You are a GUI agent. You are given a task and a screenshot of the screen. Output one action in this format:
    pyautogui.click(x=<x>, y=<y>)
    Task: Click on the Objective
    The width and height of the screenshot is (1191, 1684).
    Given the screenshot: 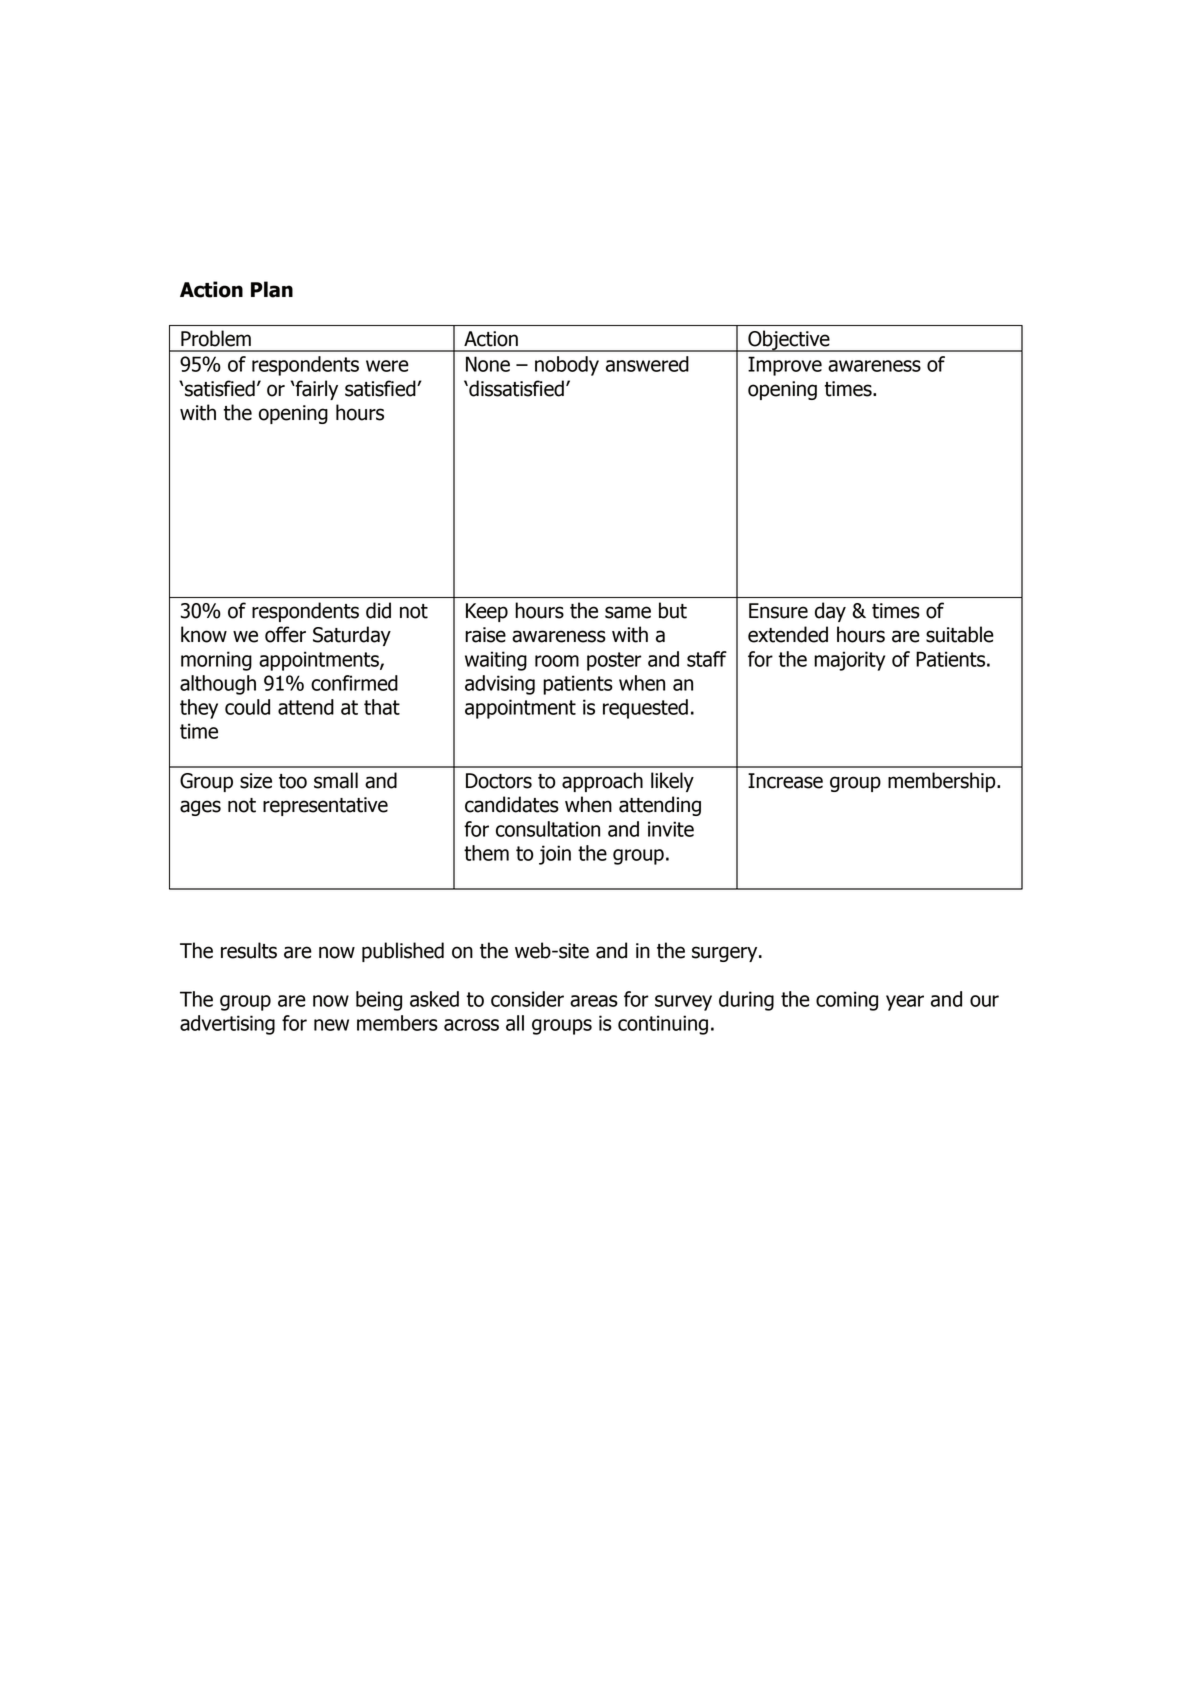 What is the action you would take?
    pyautogui.click(x=789, y=341)
